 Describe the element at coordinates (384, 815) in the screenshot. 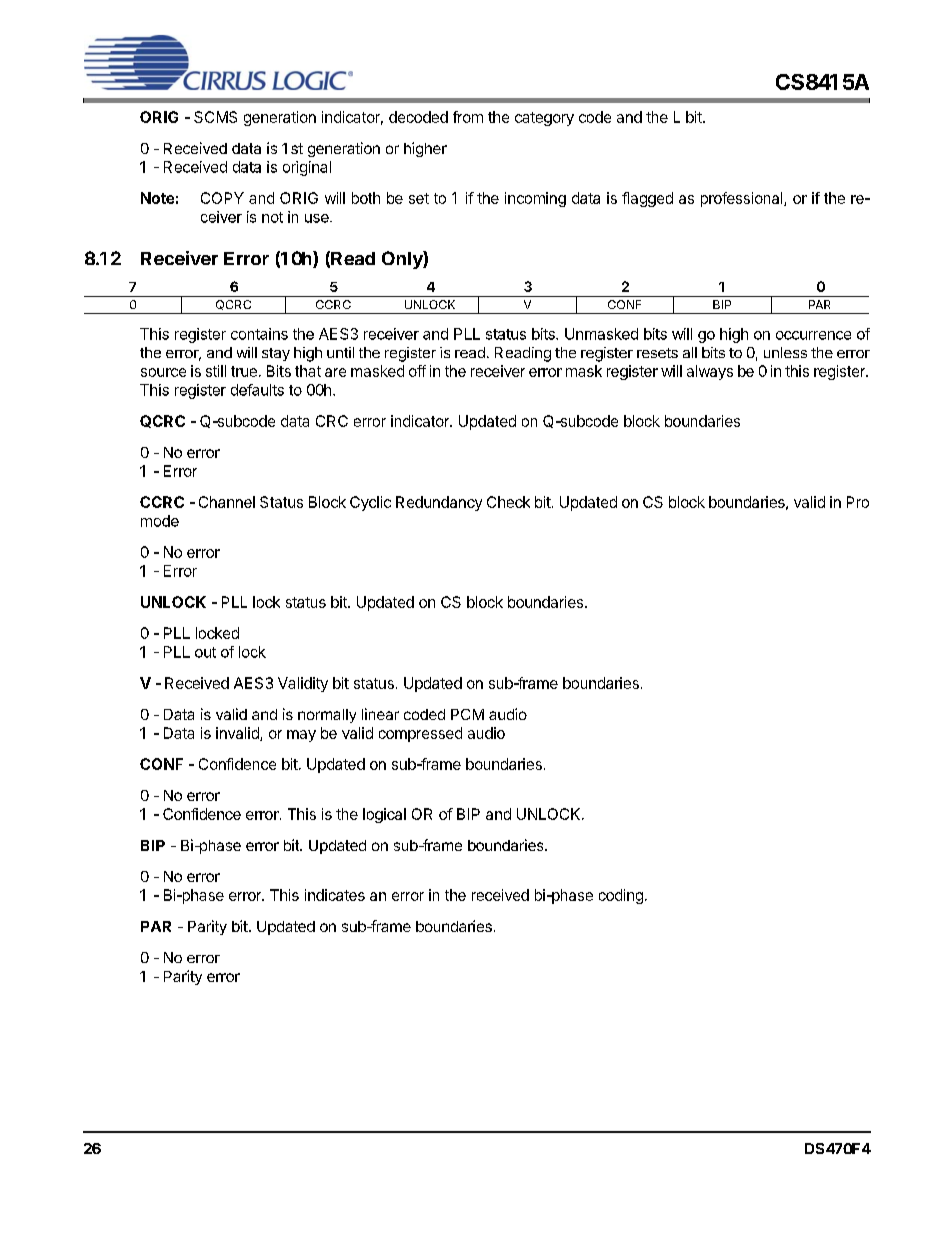

I see `logical` at that location.
